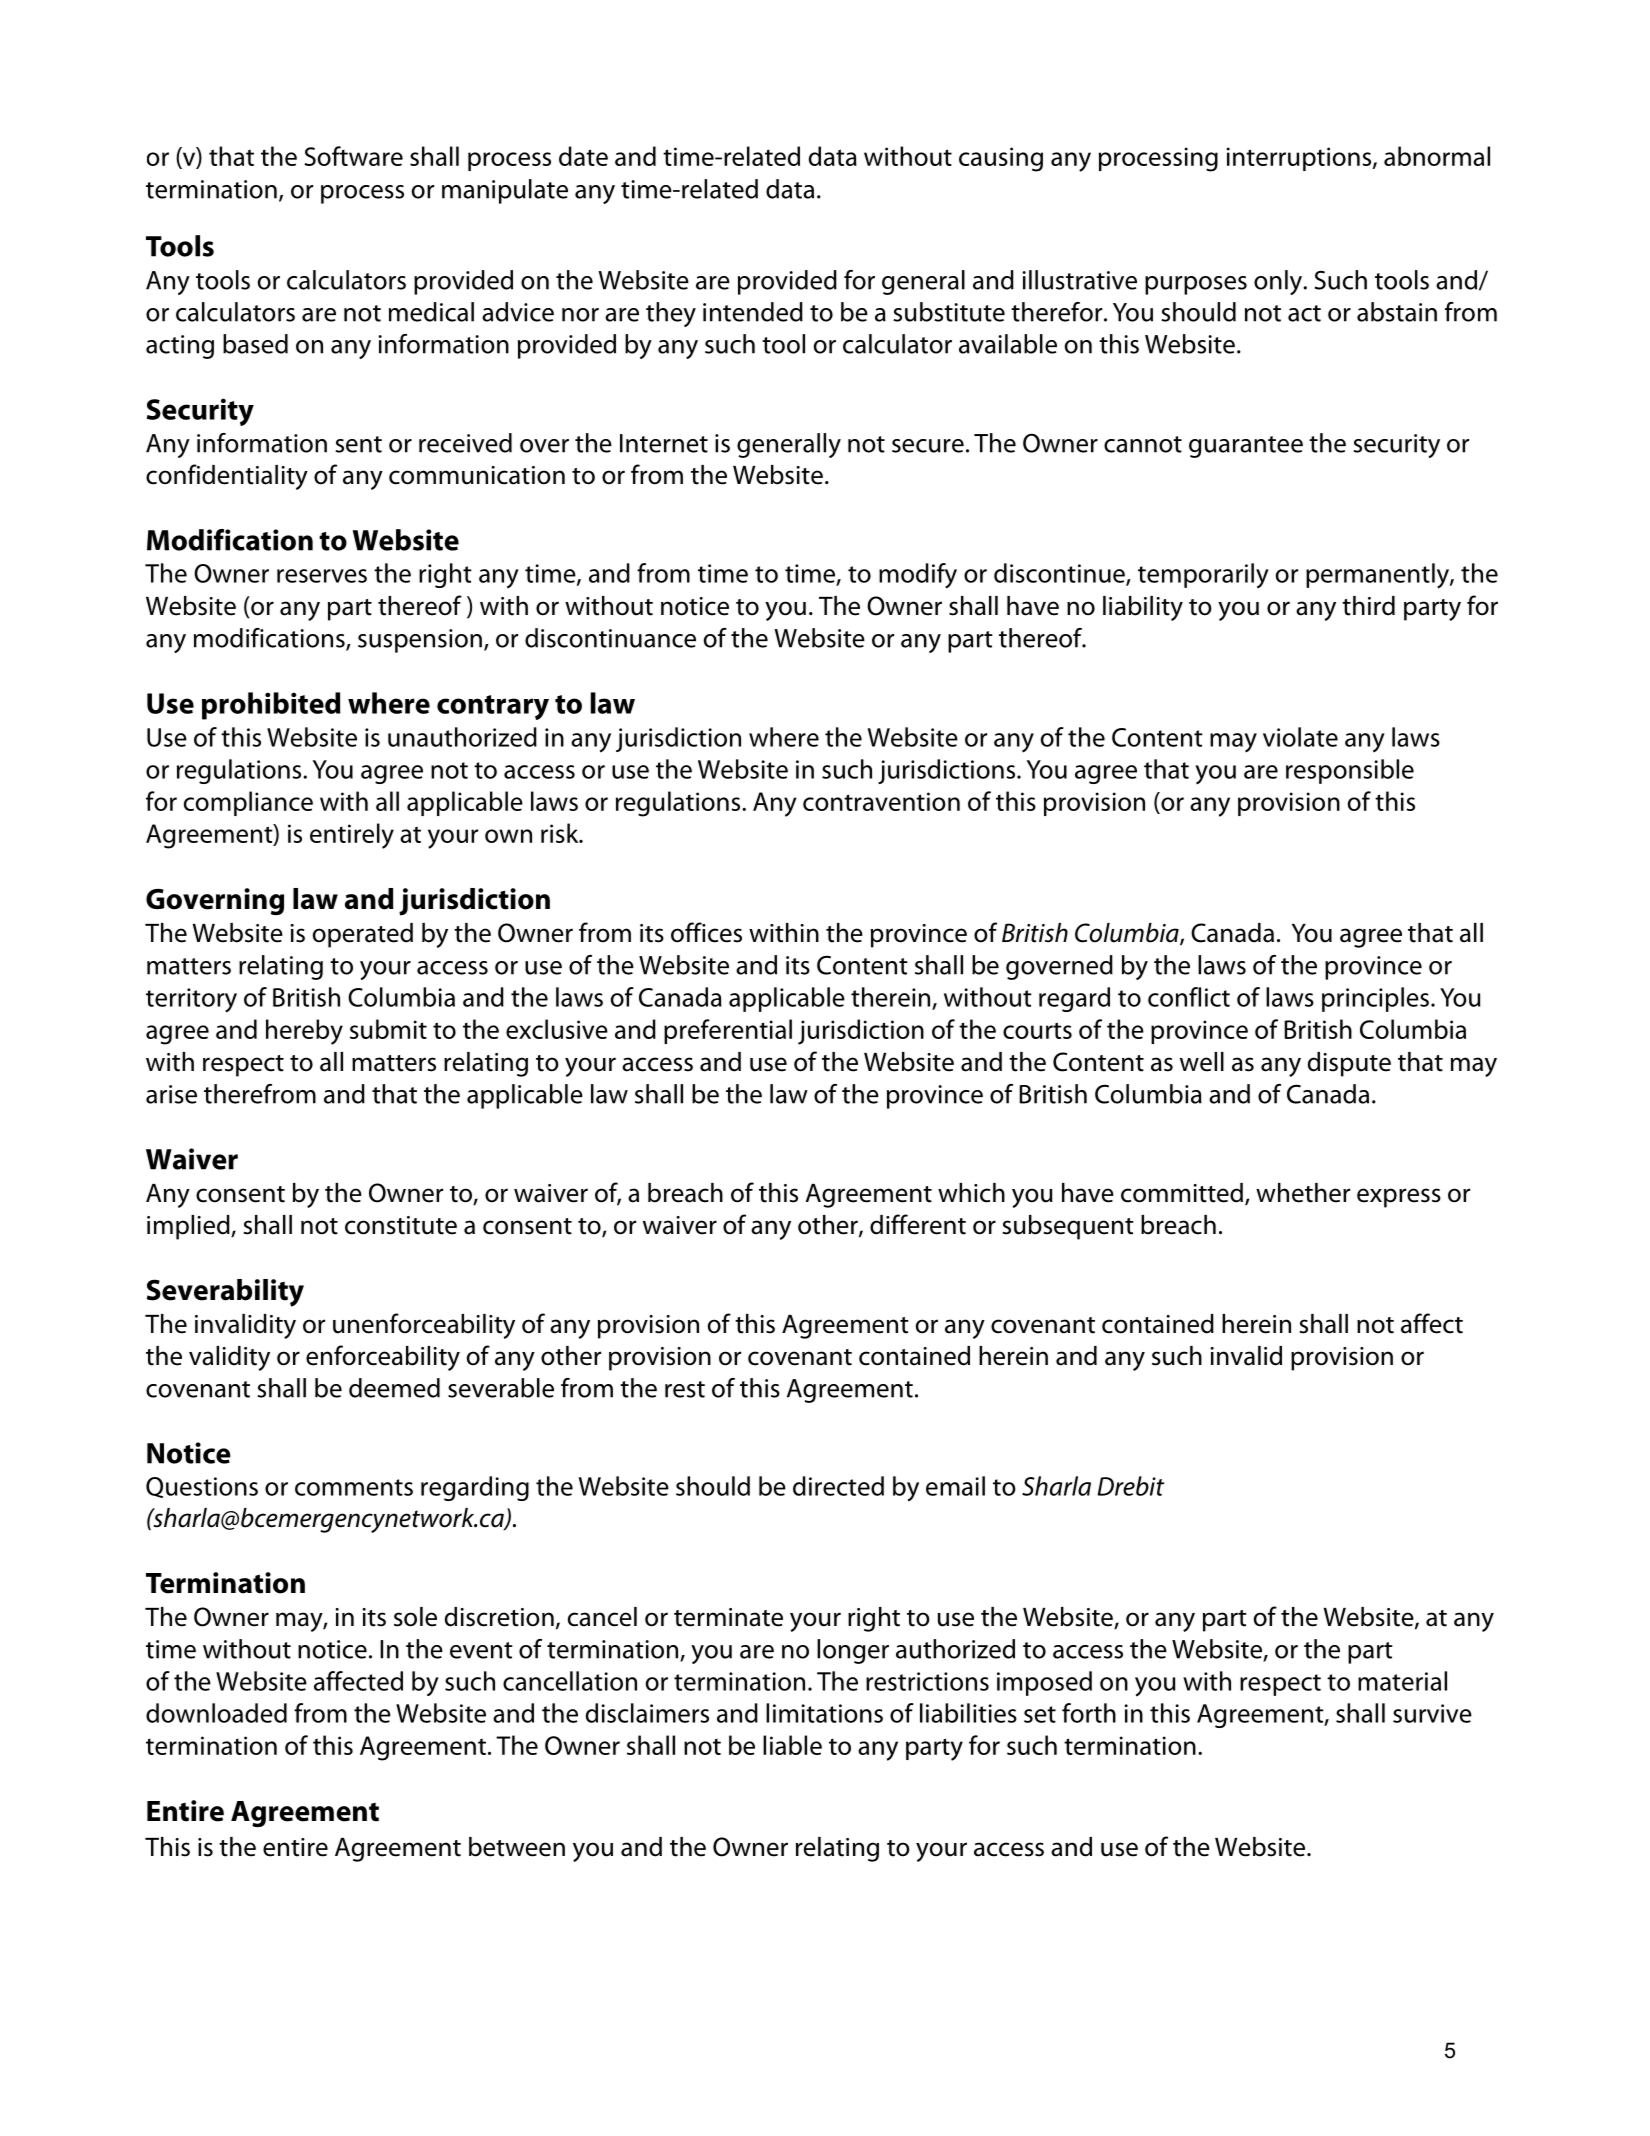 This screenshot has height=2136, width=1650. I want to click on violate, so click(1300, 737).
